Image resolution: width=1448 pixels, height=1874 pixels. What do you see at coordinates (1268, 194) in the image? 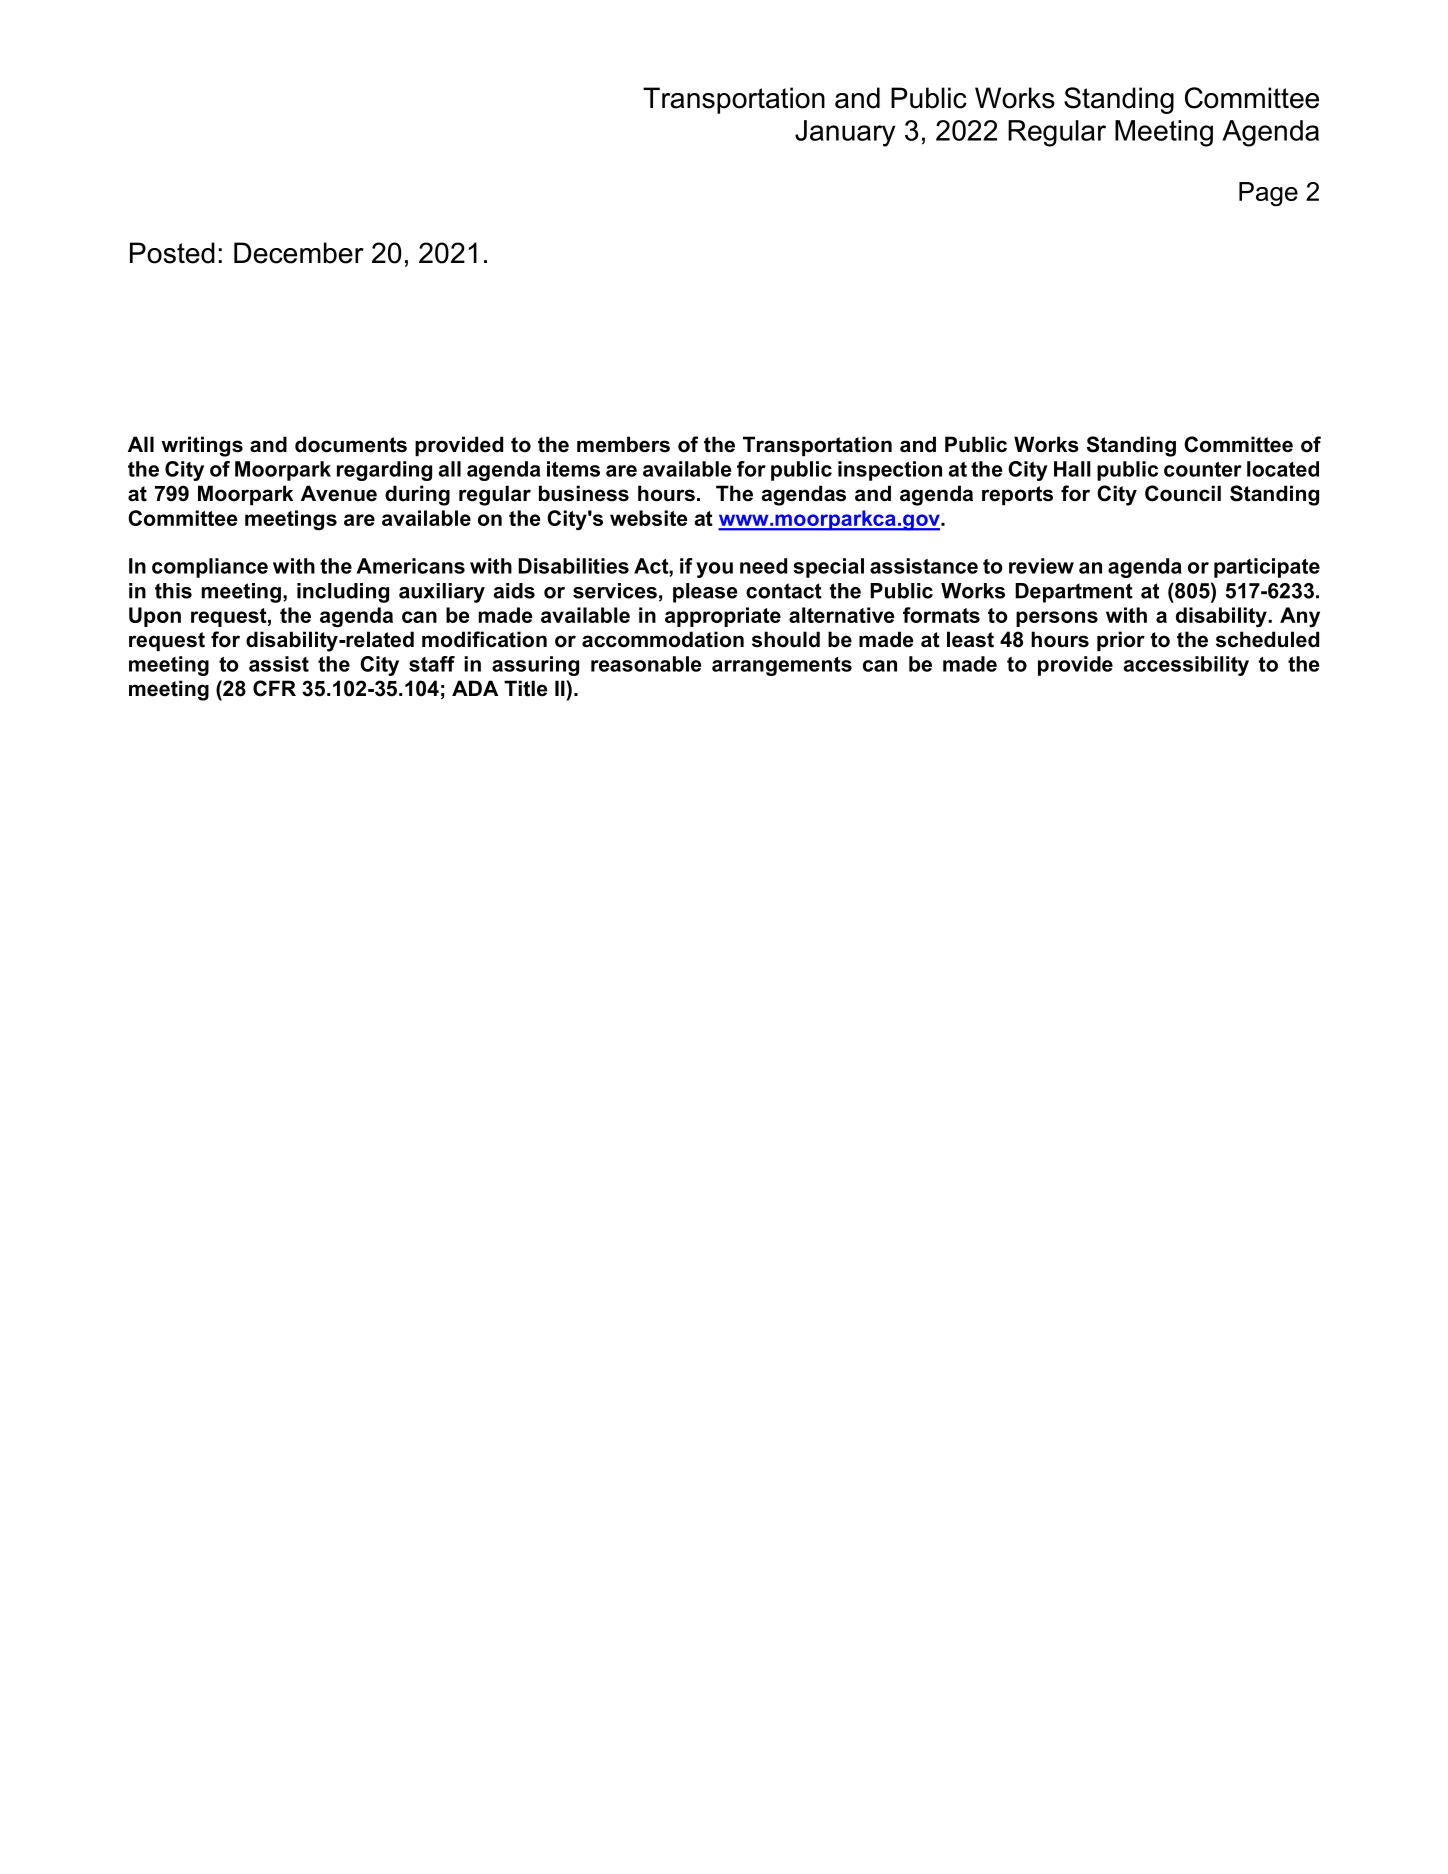
I see `Page` at bounding box center [1268, 194].
